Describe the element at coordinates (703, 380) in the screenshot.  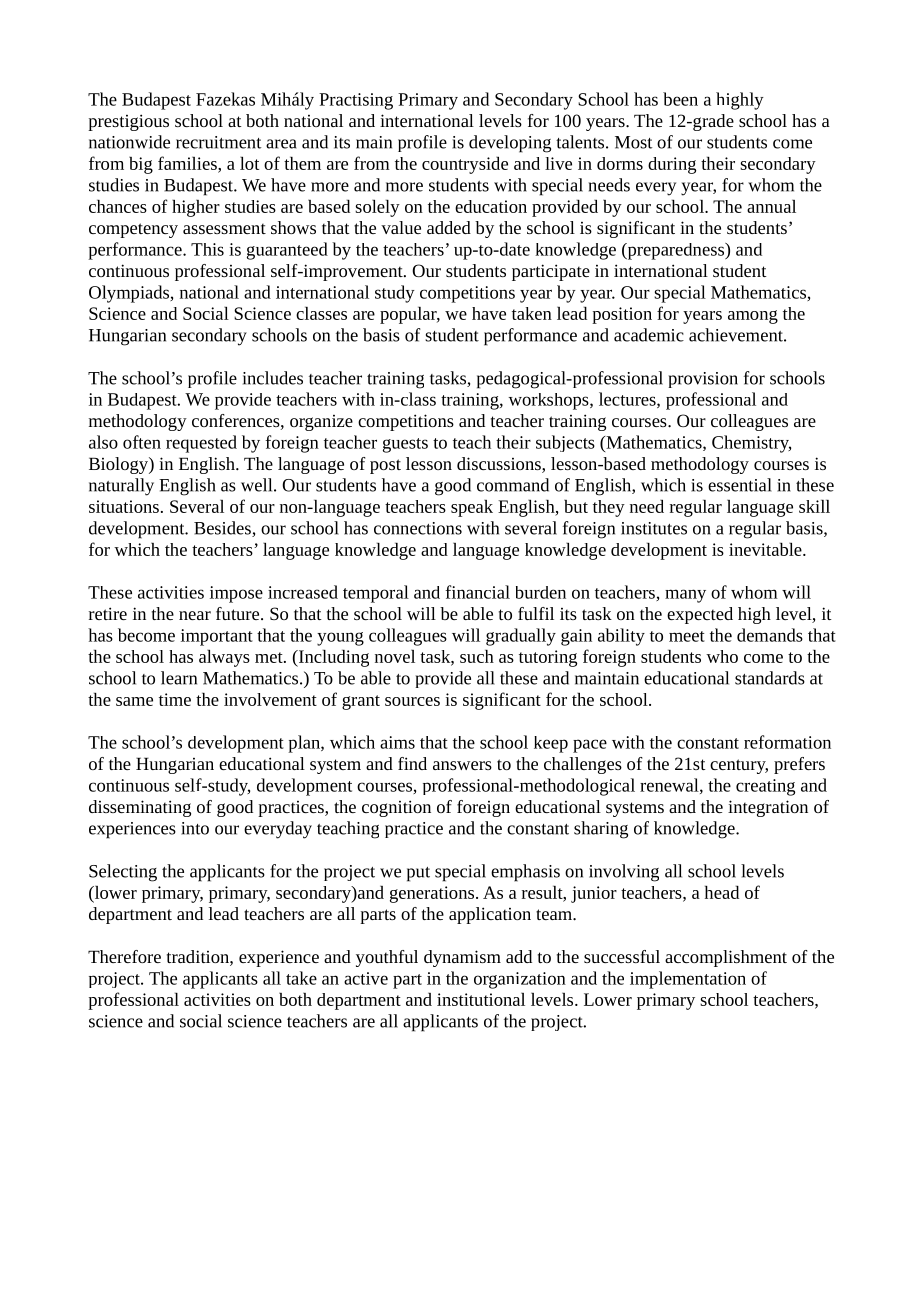
I see `provision` at that location.
